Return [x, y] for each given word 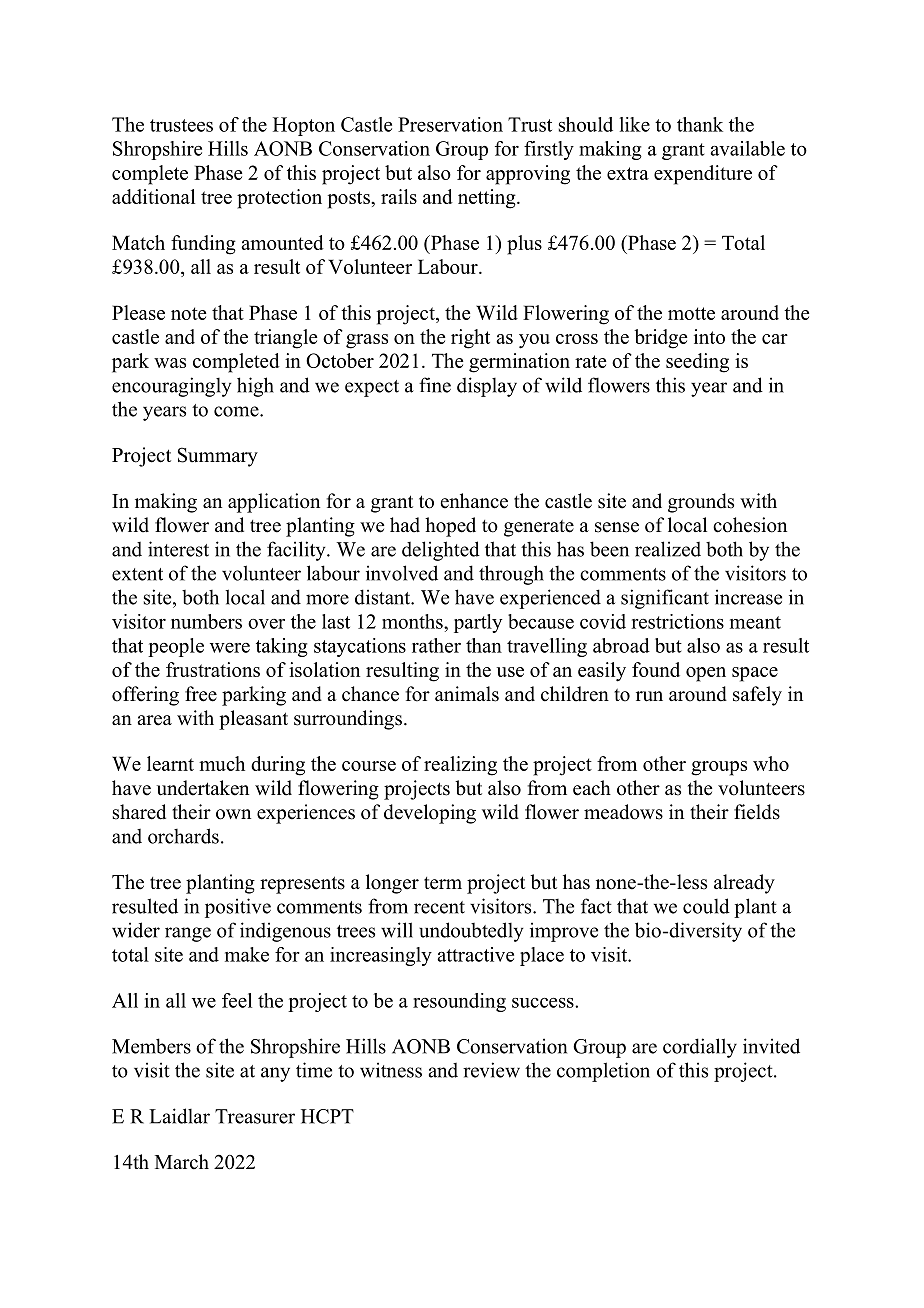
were [230, 648]
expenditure [703, 175]
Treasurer [255, 1116]
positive [238, 908]
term [443, 883]
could [706, 906]
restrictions [677, 621]
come [237, 411]
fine [435, 385]
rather [436, 645]
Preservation [450, 124]
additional [153, 196]
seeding [697, 363]
